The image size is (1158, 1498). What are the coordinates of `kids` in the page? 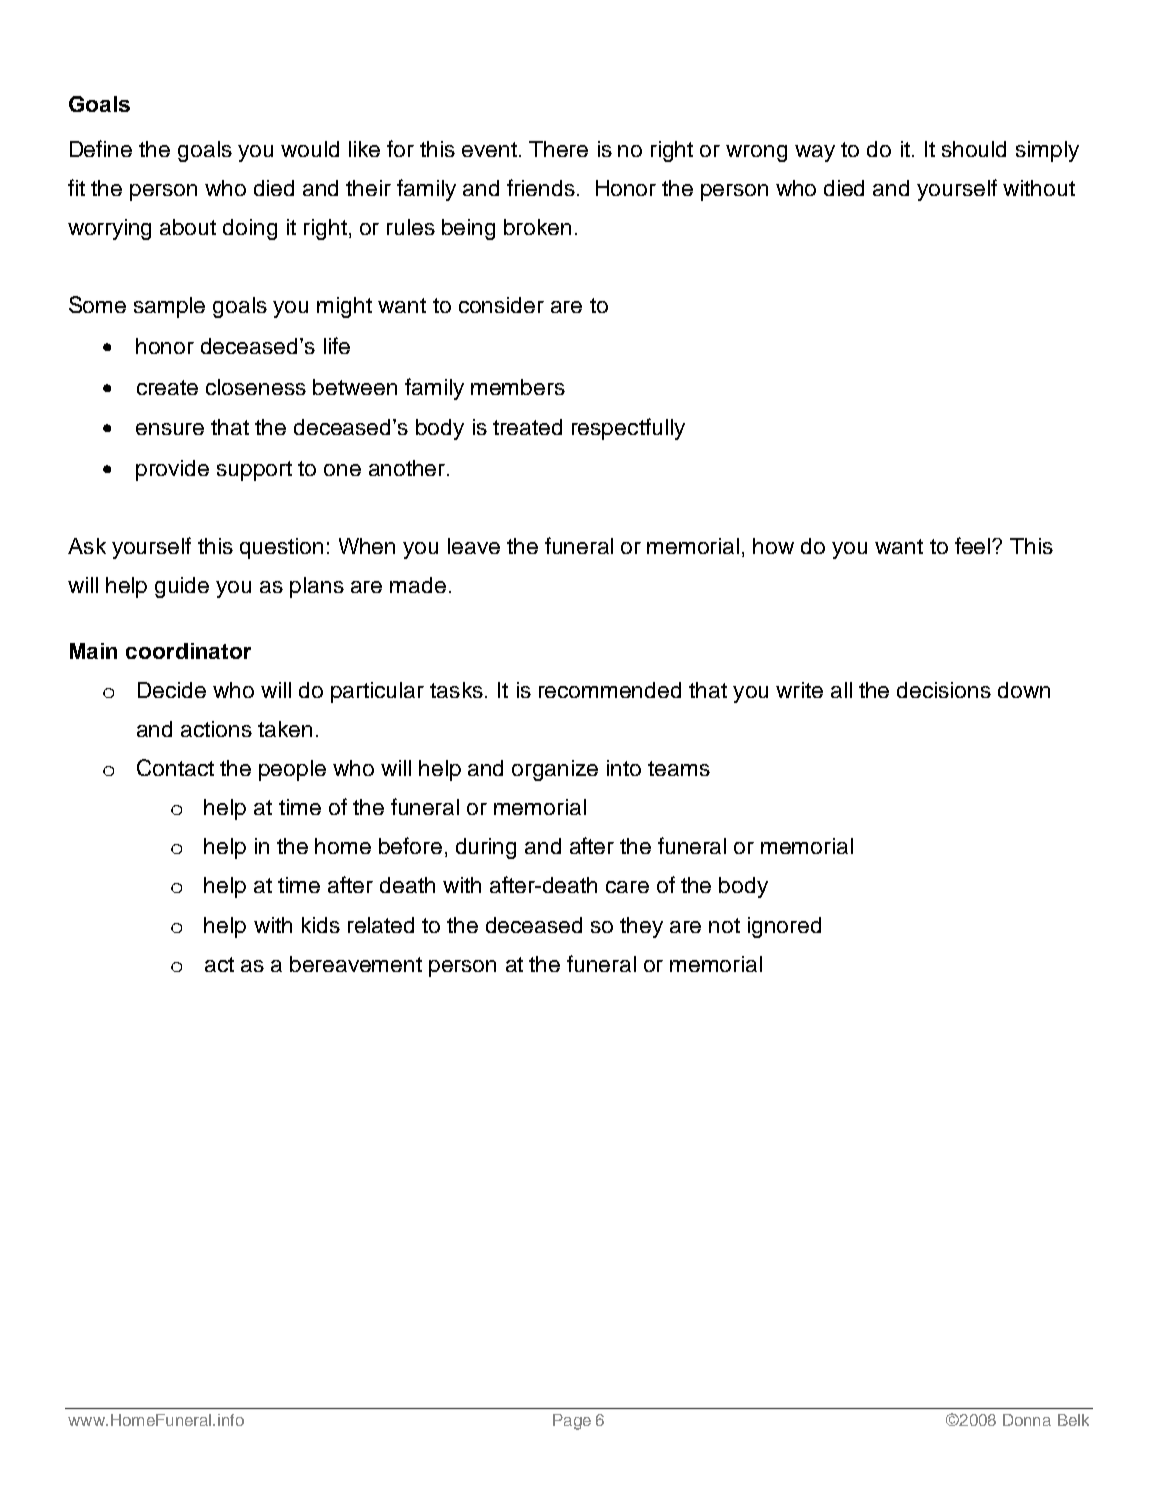 It's located at (321, 925).
